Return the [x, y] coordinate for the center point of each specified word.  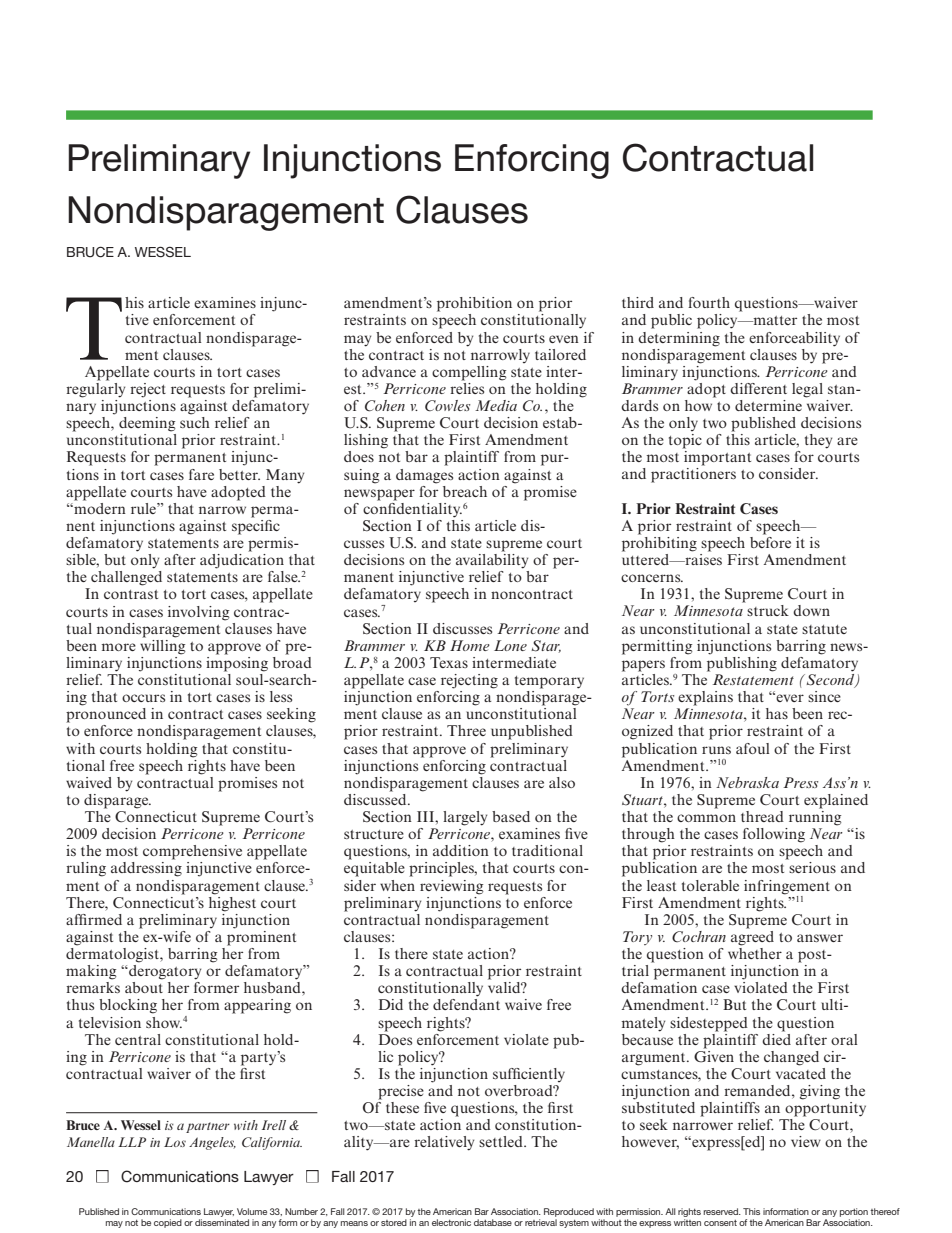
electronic [451, 1222]
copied [168, 1223]
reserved [722, 1211]
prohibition [474, 304]
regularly [95, 389]
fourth [709, 302]
